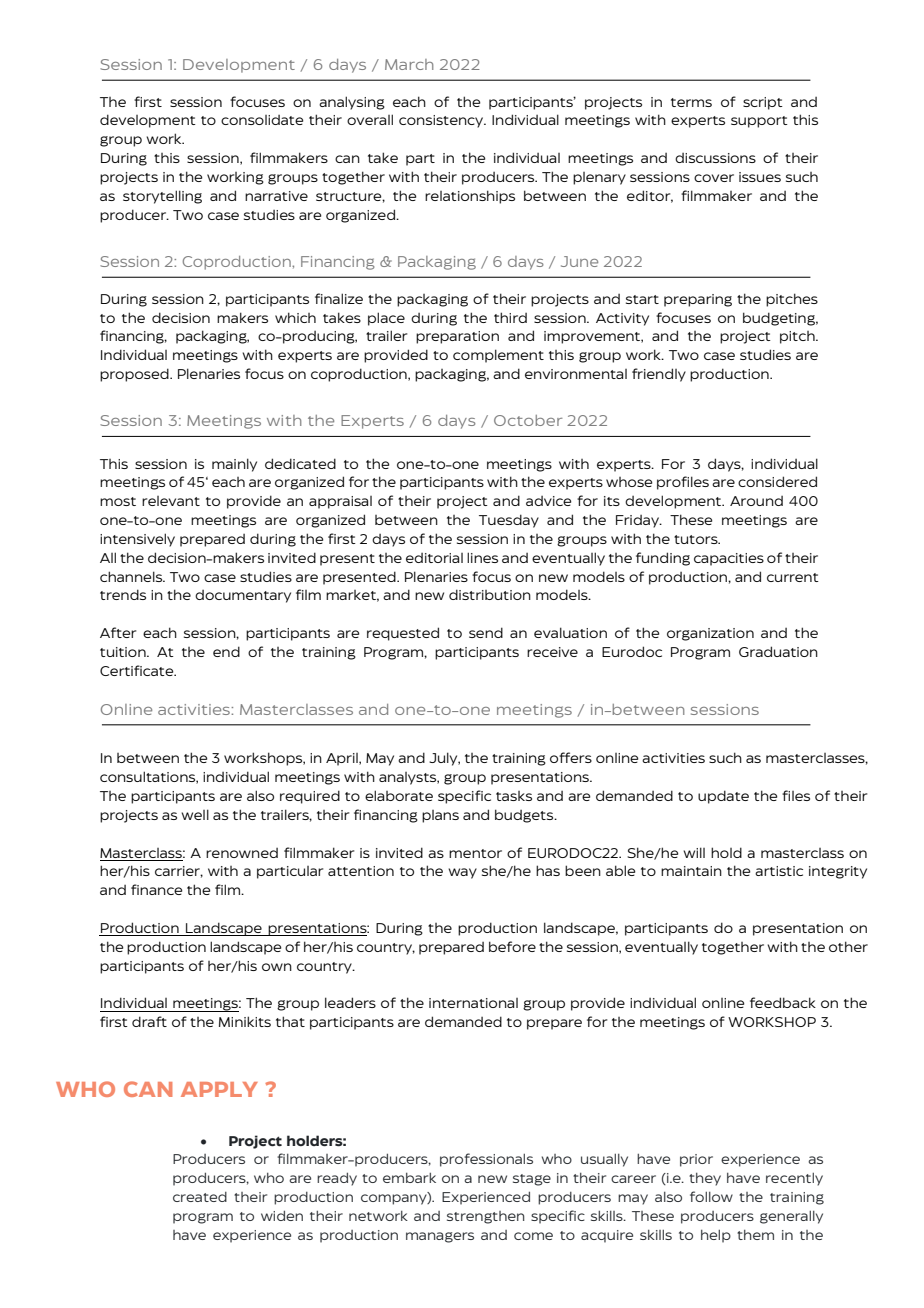 The width and height of the page is (924, 1308). Describe the element at coordinates (509, 521) in the page. I see `Tuesday` at that location.
